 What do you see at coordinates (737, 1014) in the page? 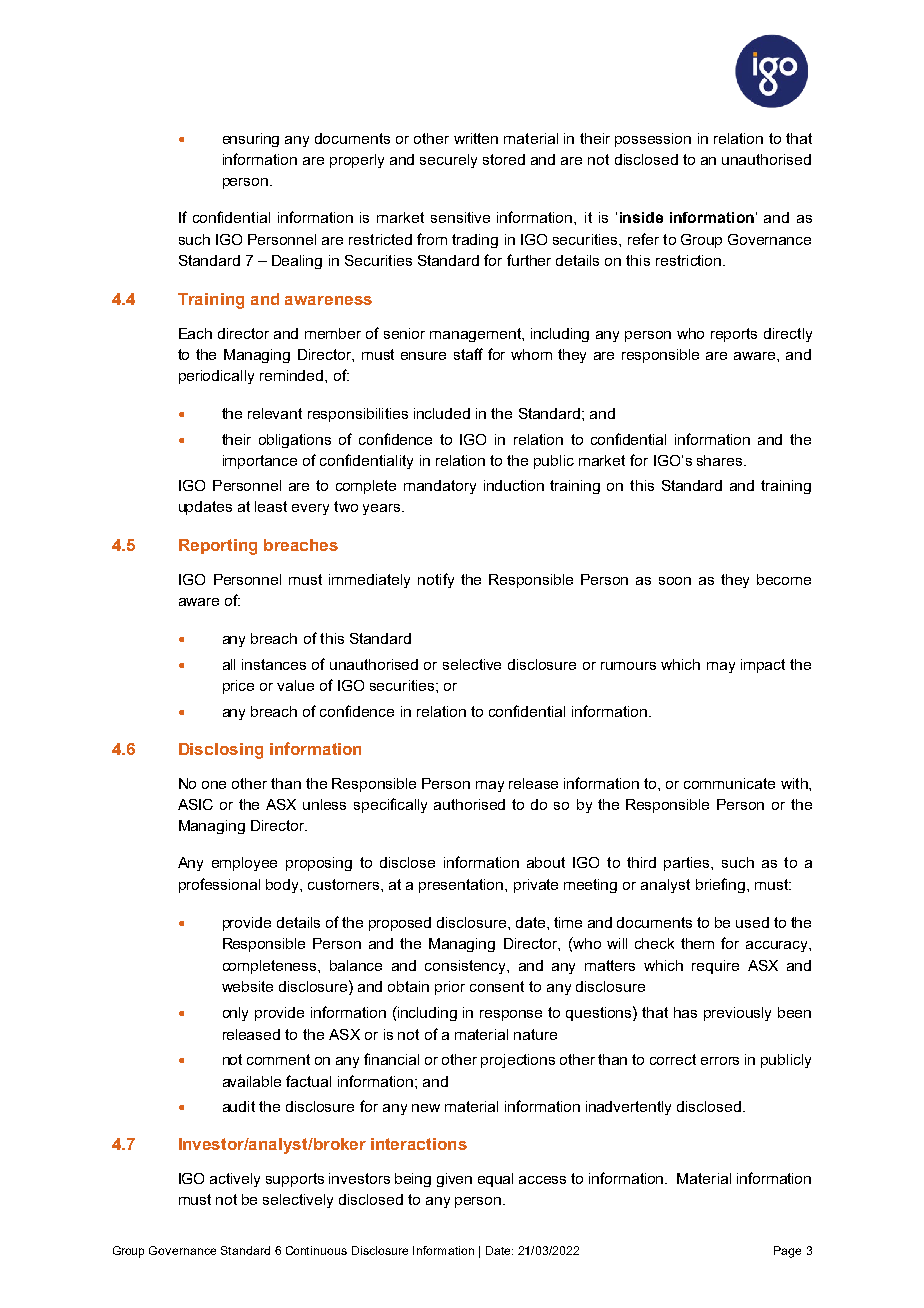
I see `previously` at bounding box center [737, 1014].
